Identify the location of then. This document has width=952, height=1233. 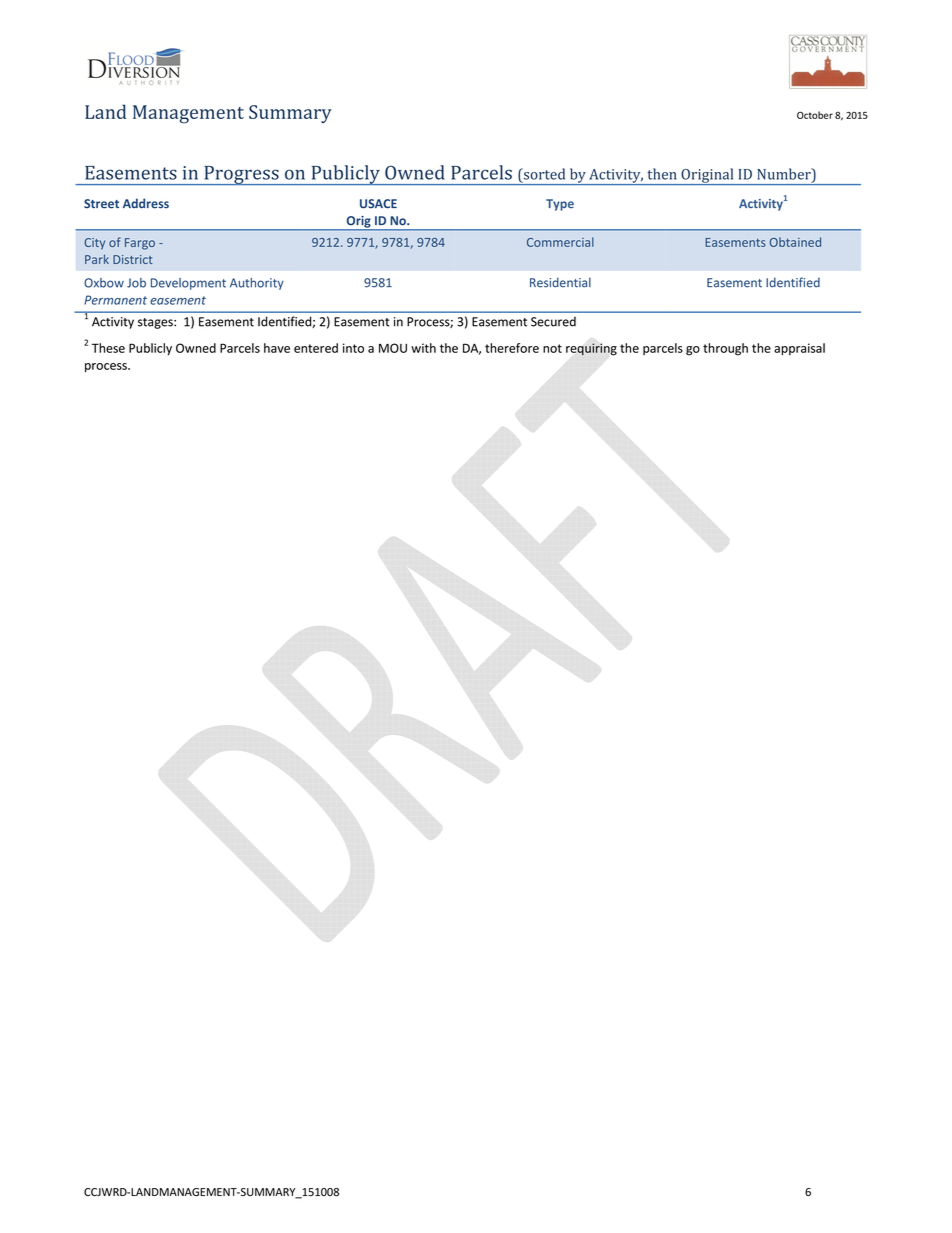
(662, 174).
